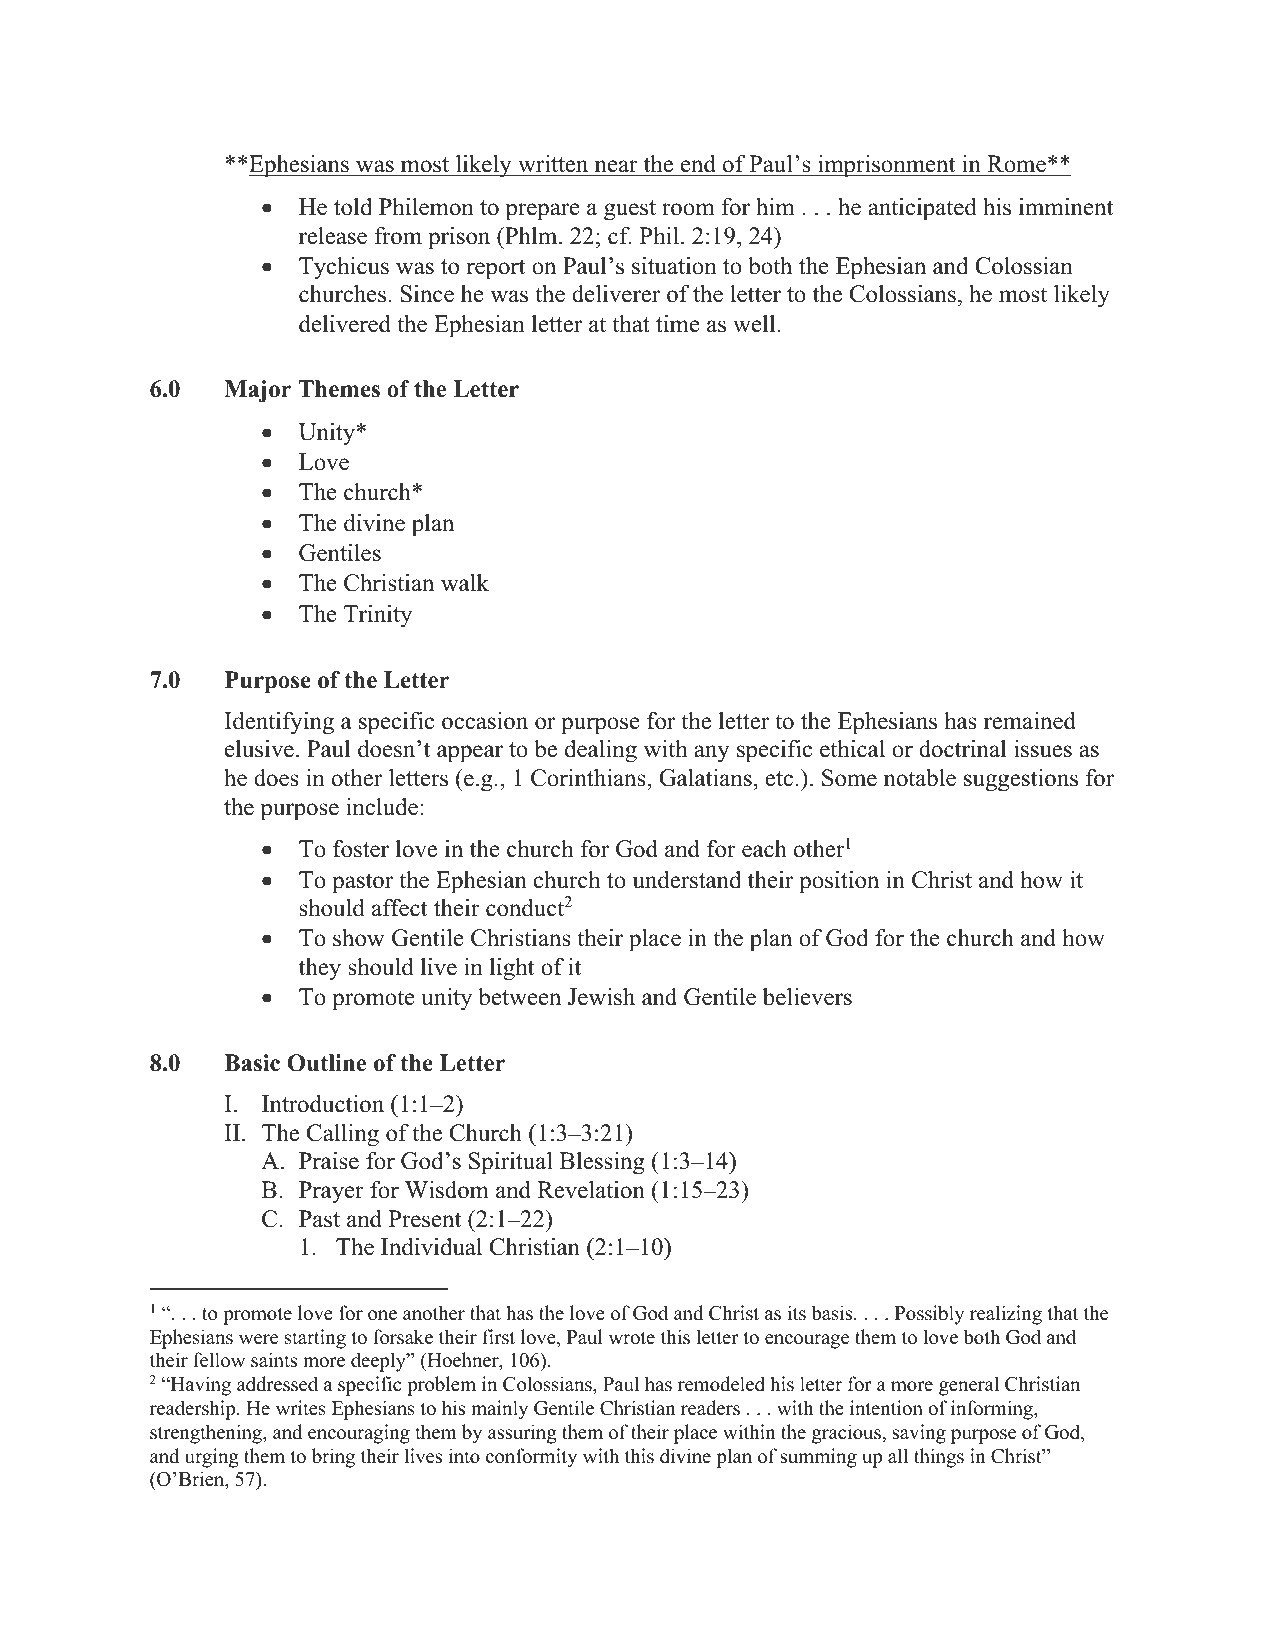  I want to click on writes, so click(301, 1408).
